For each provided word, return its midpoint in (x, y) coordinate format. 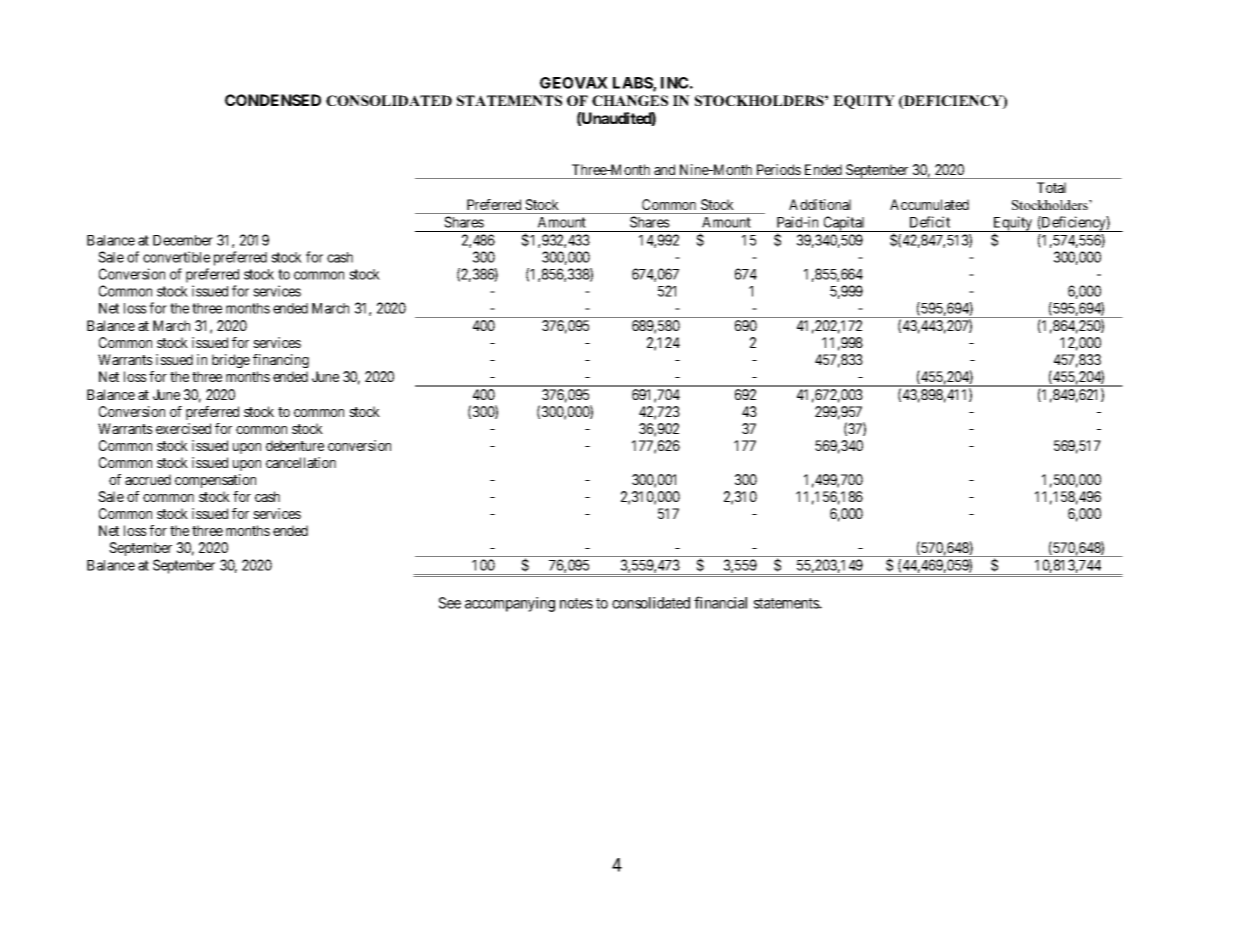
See (450, 603)
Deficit (930, 222)
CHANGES (630, 100)
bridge (231, 361)
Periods (779, 169)
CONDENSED (273, 100)
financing (281, 361)
